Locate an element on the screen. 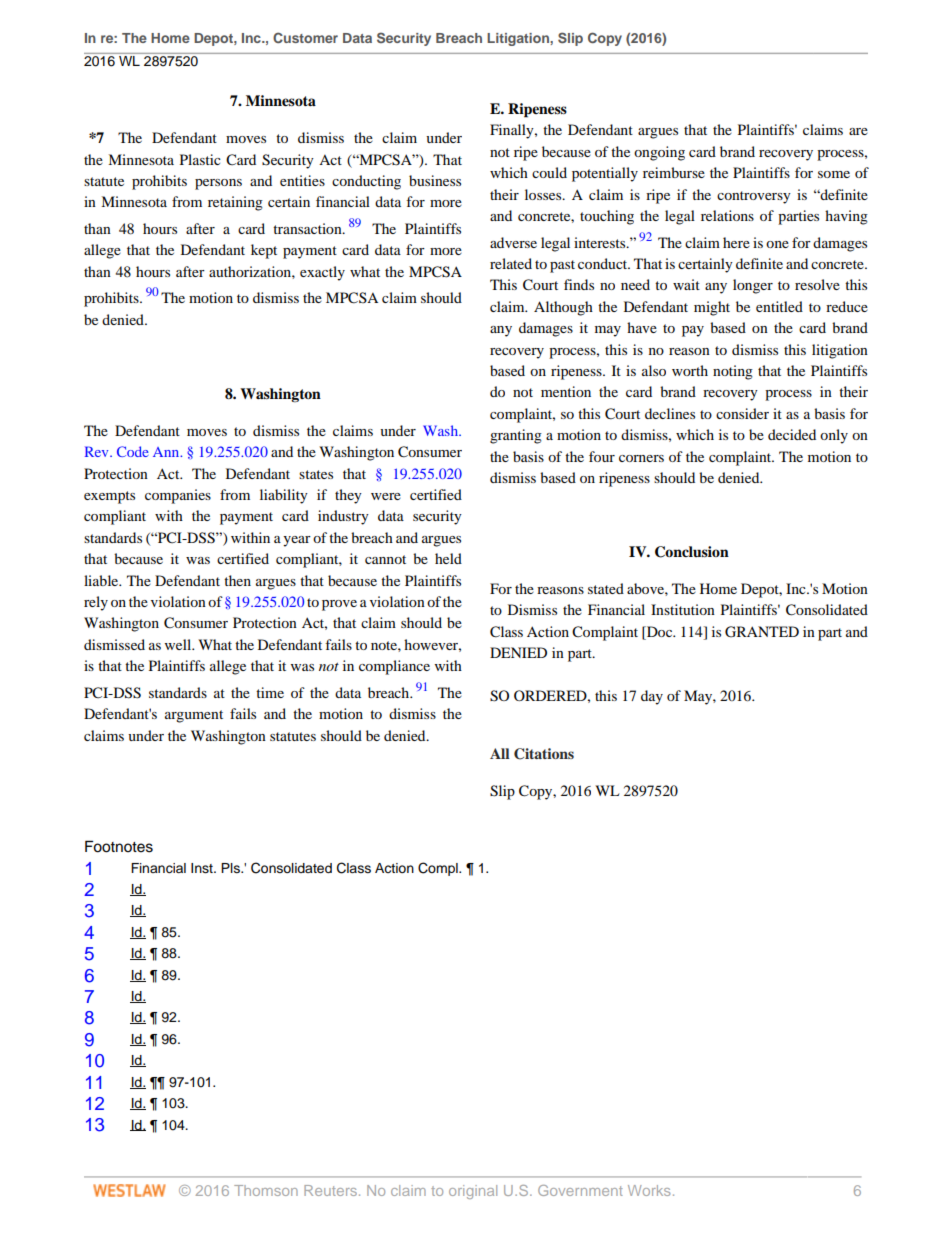  day is located at coordinates (652, 697).
